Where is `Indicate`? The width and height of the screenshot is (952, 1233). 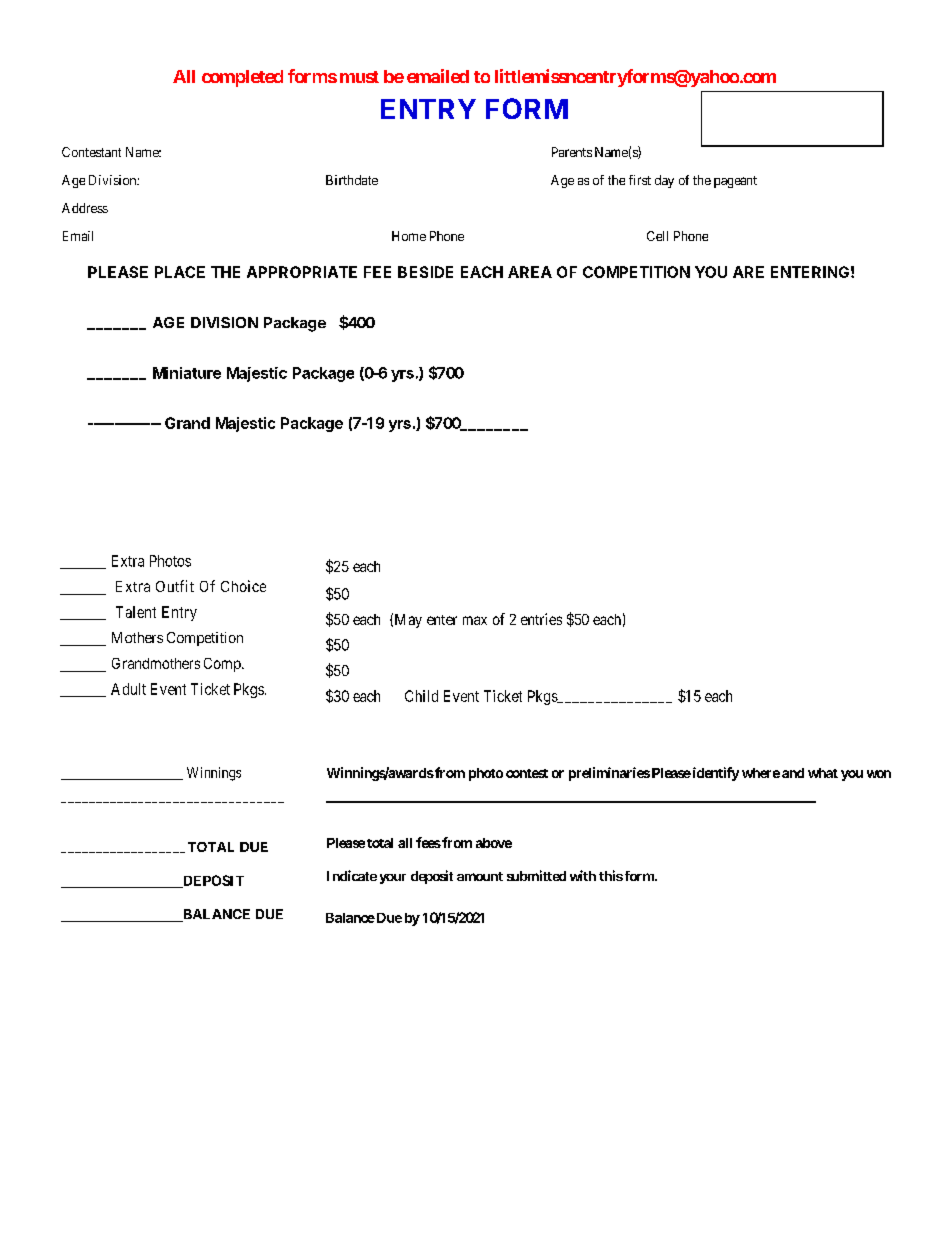
Indicate is located at coordinates (352, 875).
